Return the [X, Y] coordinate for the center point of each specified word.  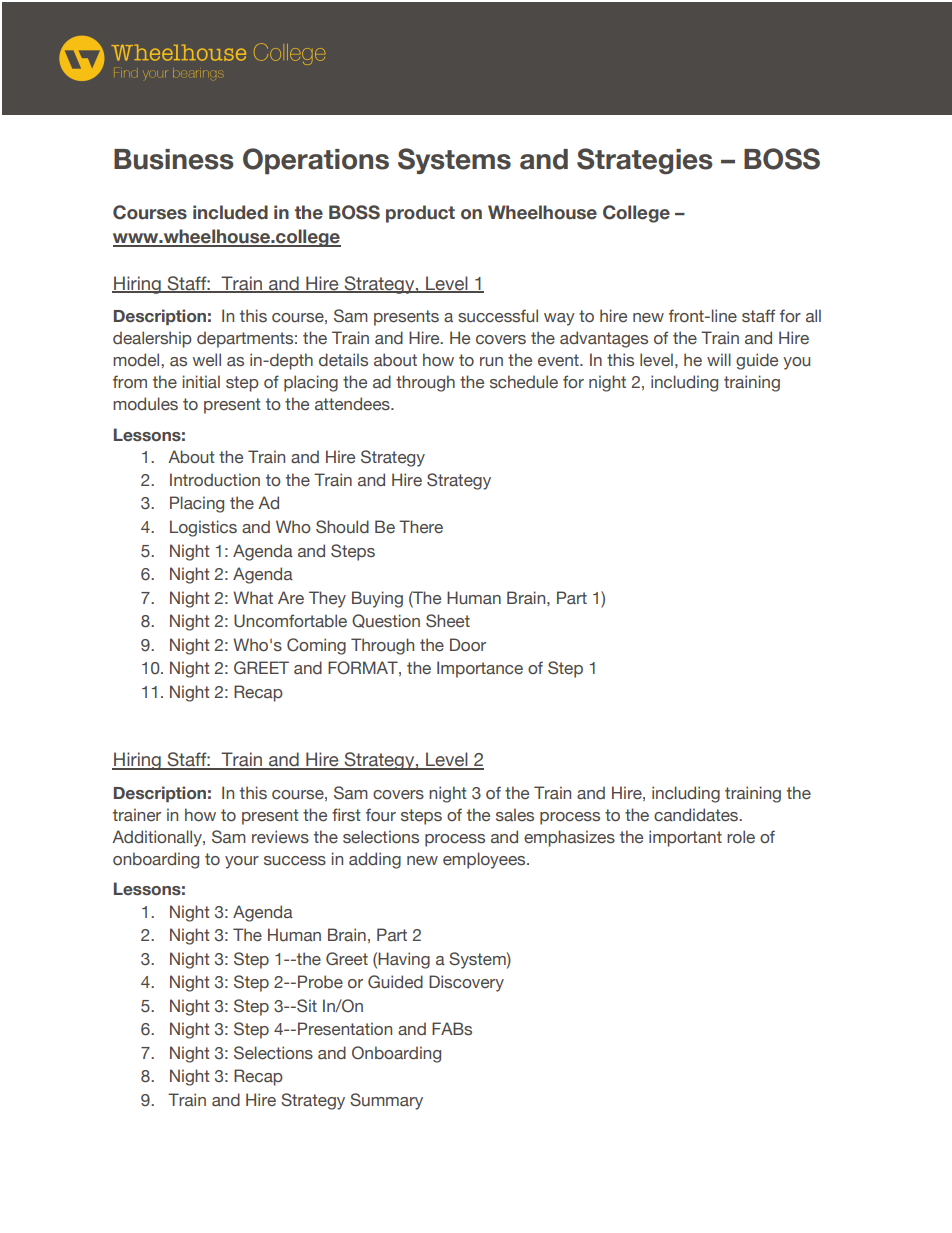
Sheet [448, 621]
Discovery [466, 983]
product [420, 214]
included [230, 212]
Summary [386, 1101]
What [253, 597]
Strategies [645, 161]
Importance [480, 669]
